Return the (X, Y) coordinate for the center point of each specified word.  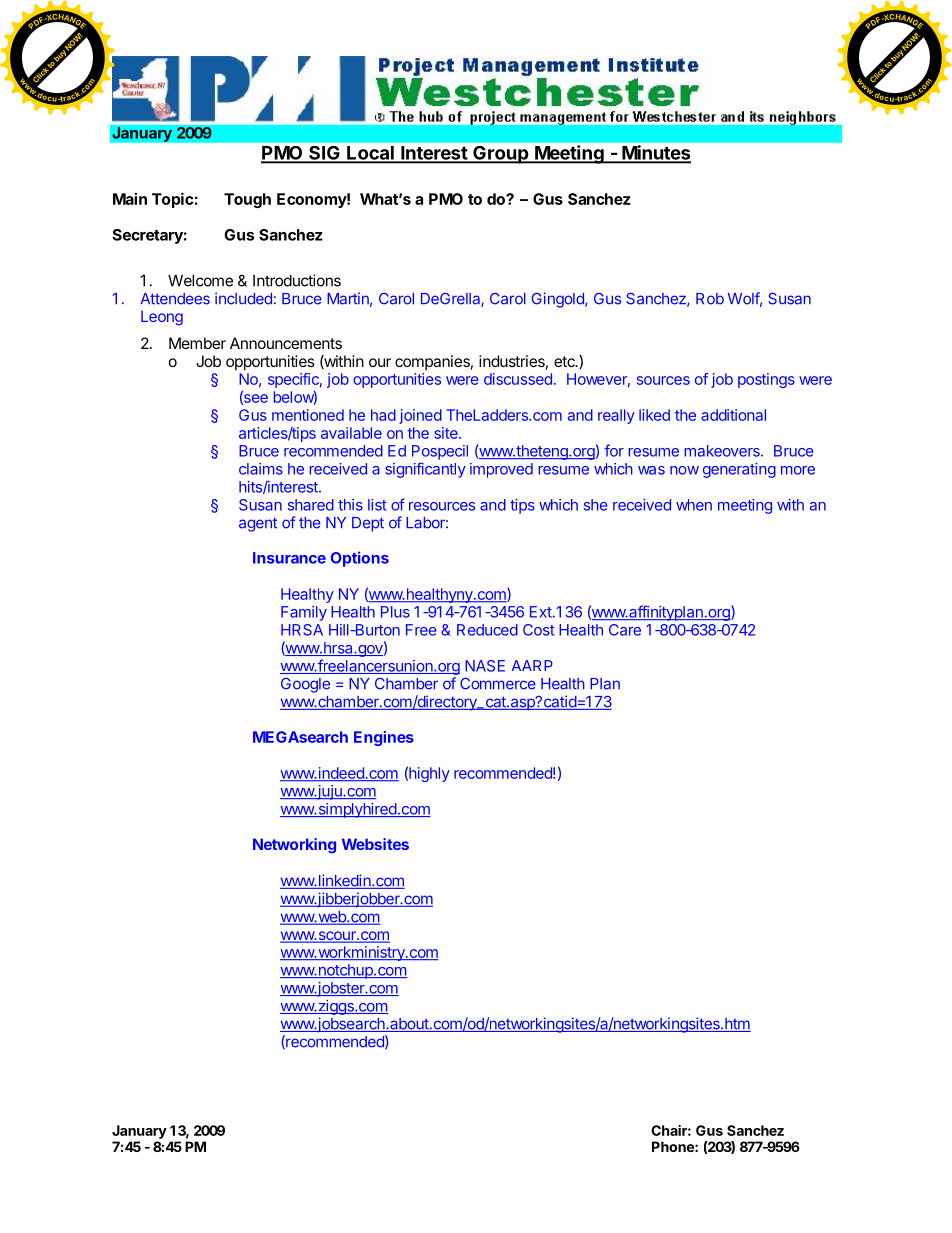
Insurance (289, 558)
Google (305, 685)
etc (565, 361)
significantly (425, 470)
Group (501, 155)
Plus (395, 612)
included (243, 298)
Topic (173, 200)
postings (766, 380)
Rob (710, 299)
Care (625, 630)
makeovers (723, 451)
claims (261, 469)
